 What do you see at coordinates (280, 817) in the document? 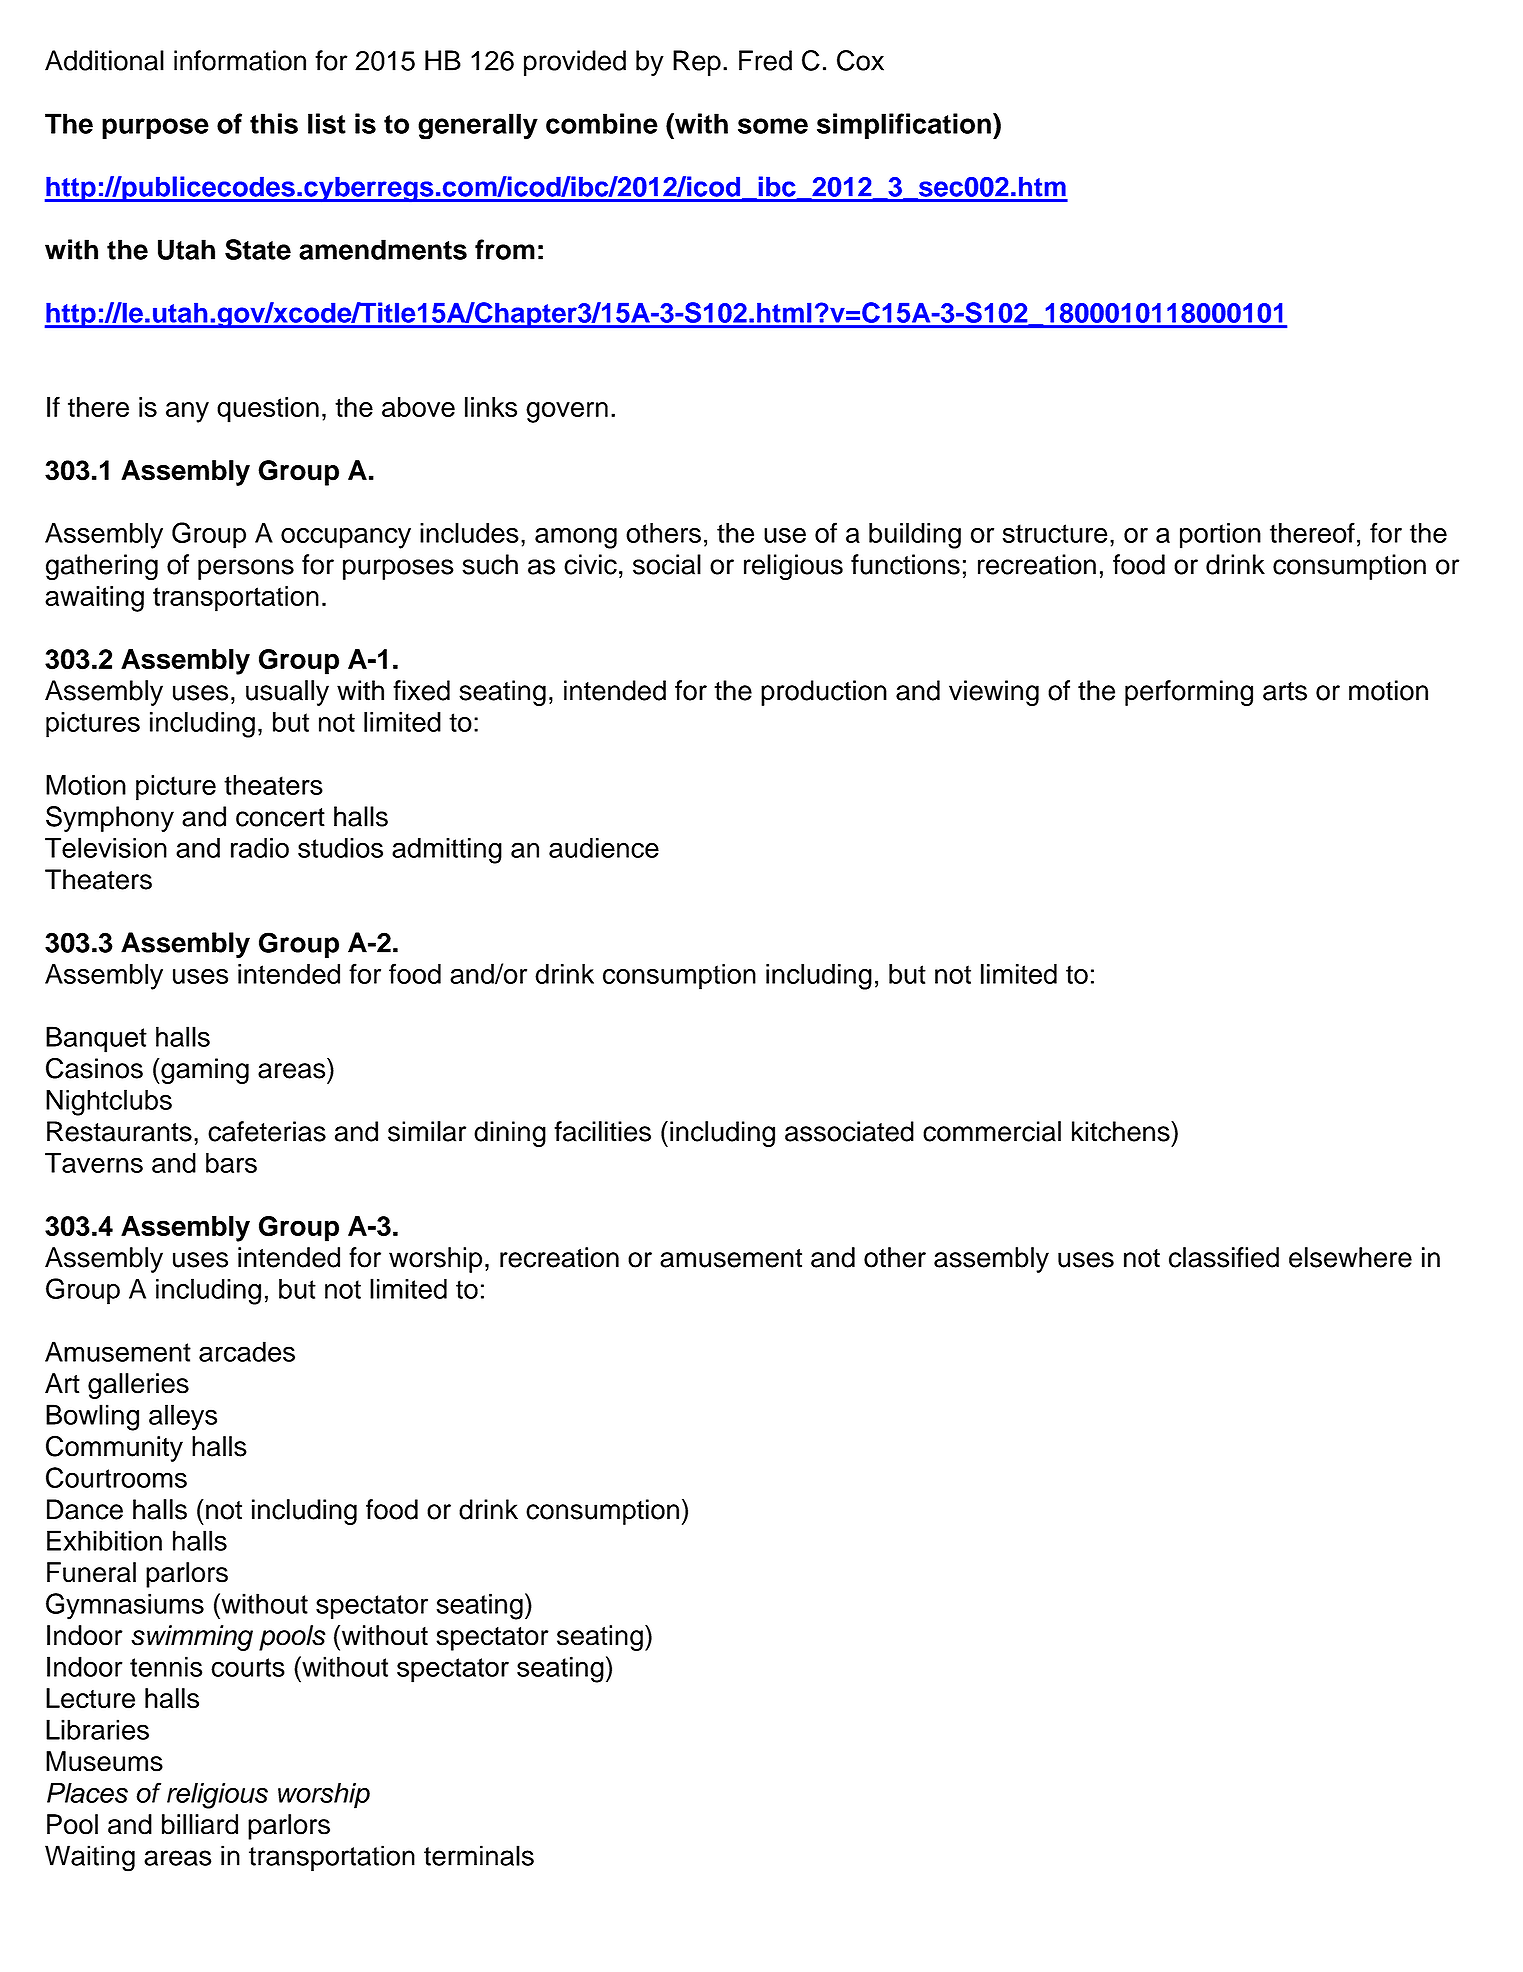
I see `concert` at bounding box center [280, 817].
